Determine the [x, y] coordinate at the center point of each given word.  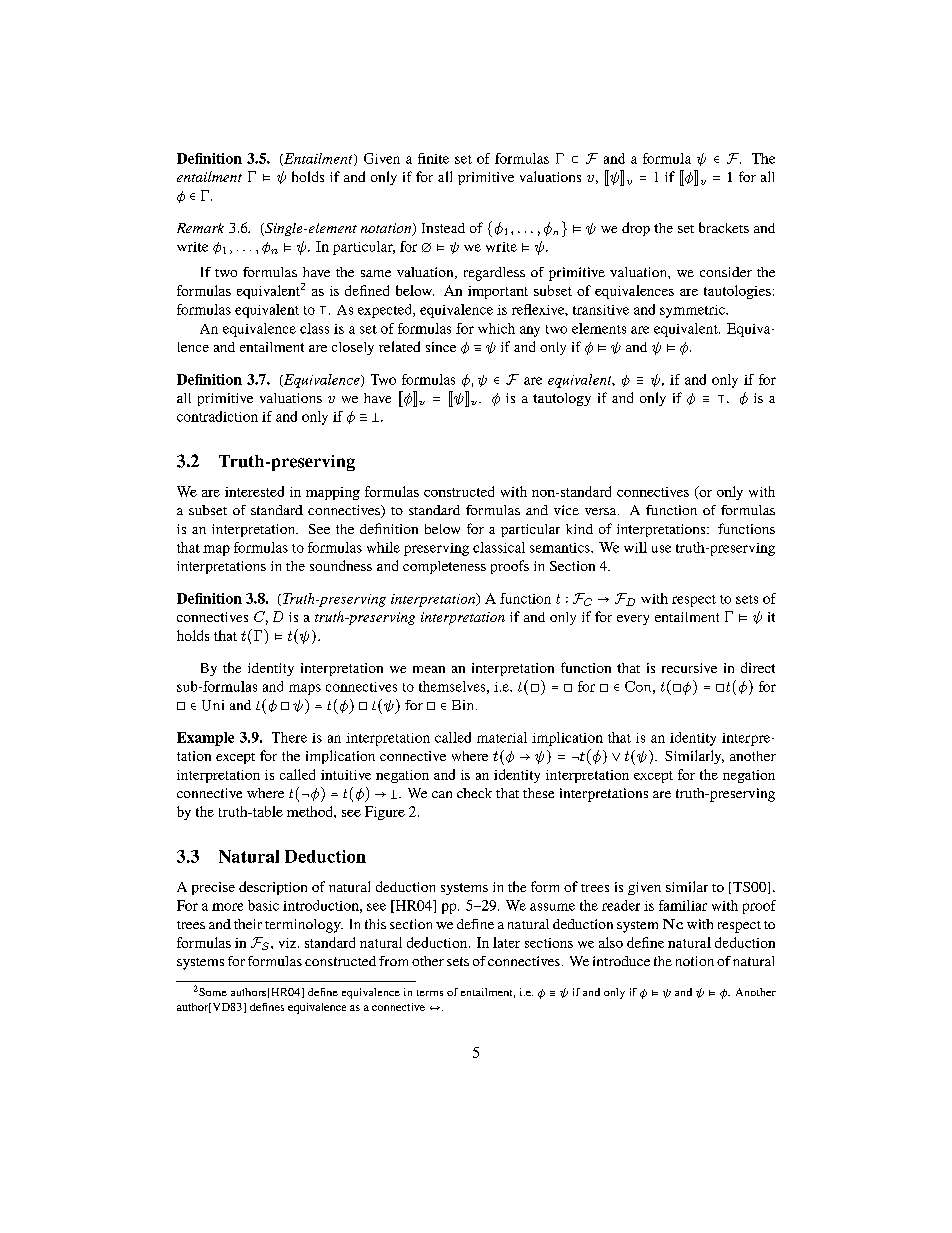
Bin [464, 705]
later [506, 942]
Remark [200, 228]
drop [636, 229]
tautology [562, 399]
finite [433, 158]
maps [305, 689]
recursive [689, 668]
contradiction [217, 416]
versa [602, 511]
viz [289, 943]
